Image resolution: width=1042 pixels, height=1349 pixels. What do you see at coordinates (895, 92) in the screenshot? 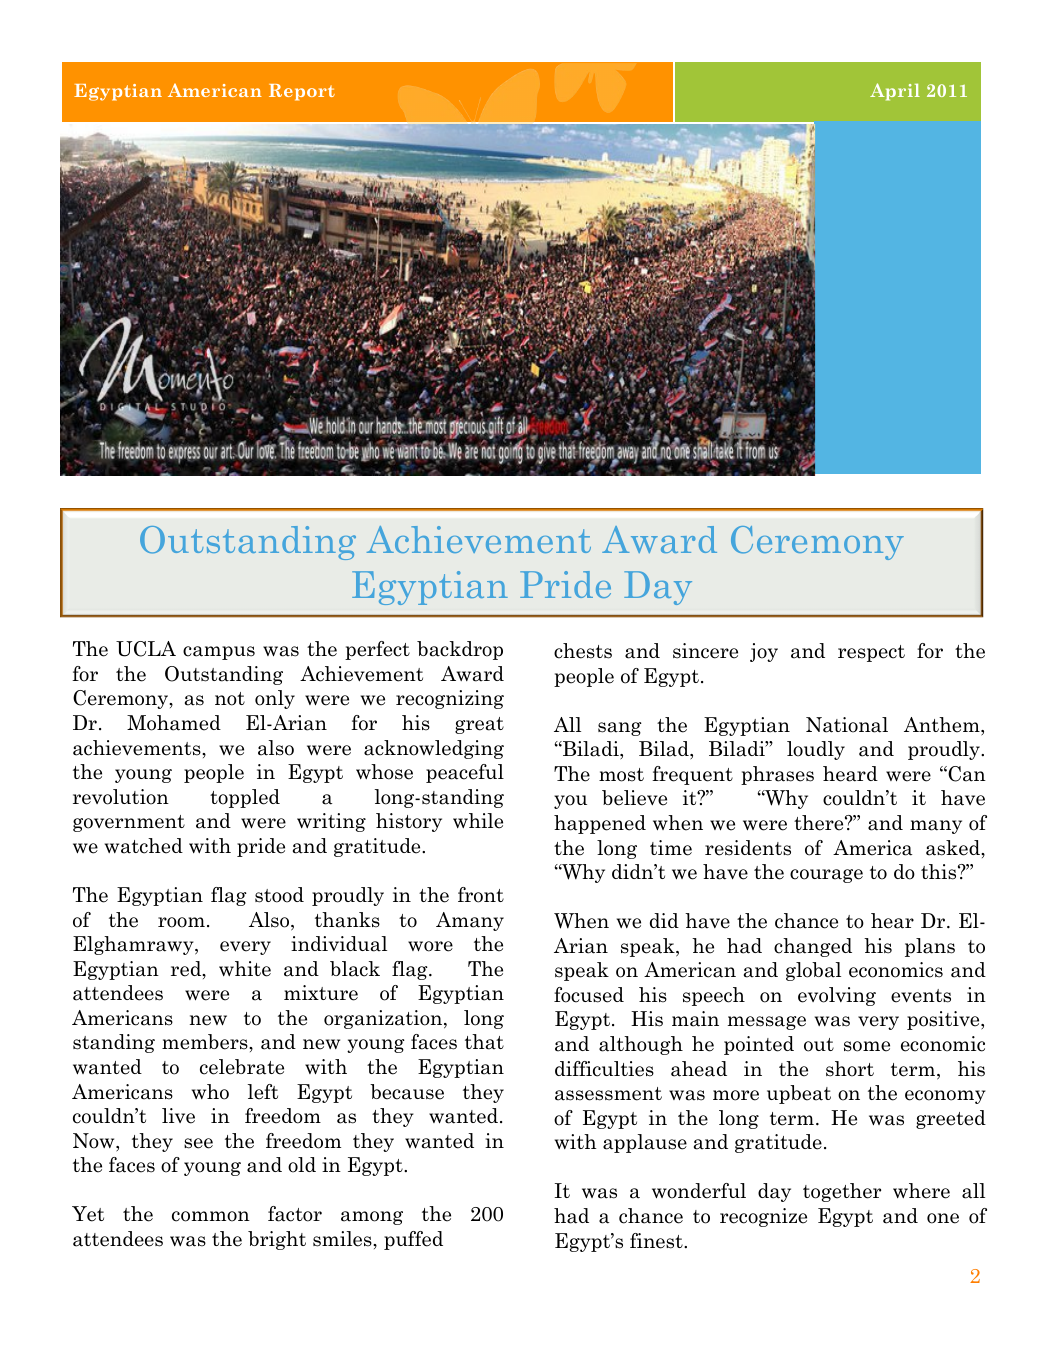
I see `April` at bounding box center [895, 92].
